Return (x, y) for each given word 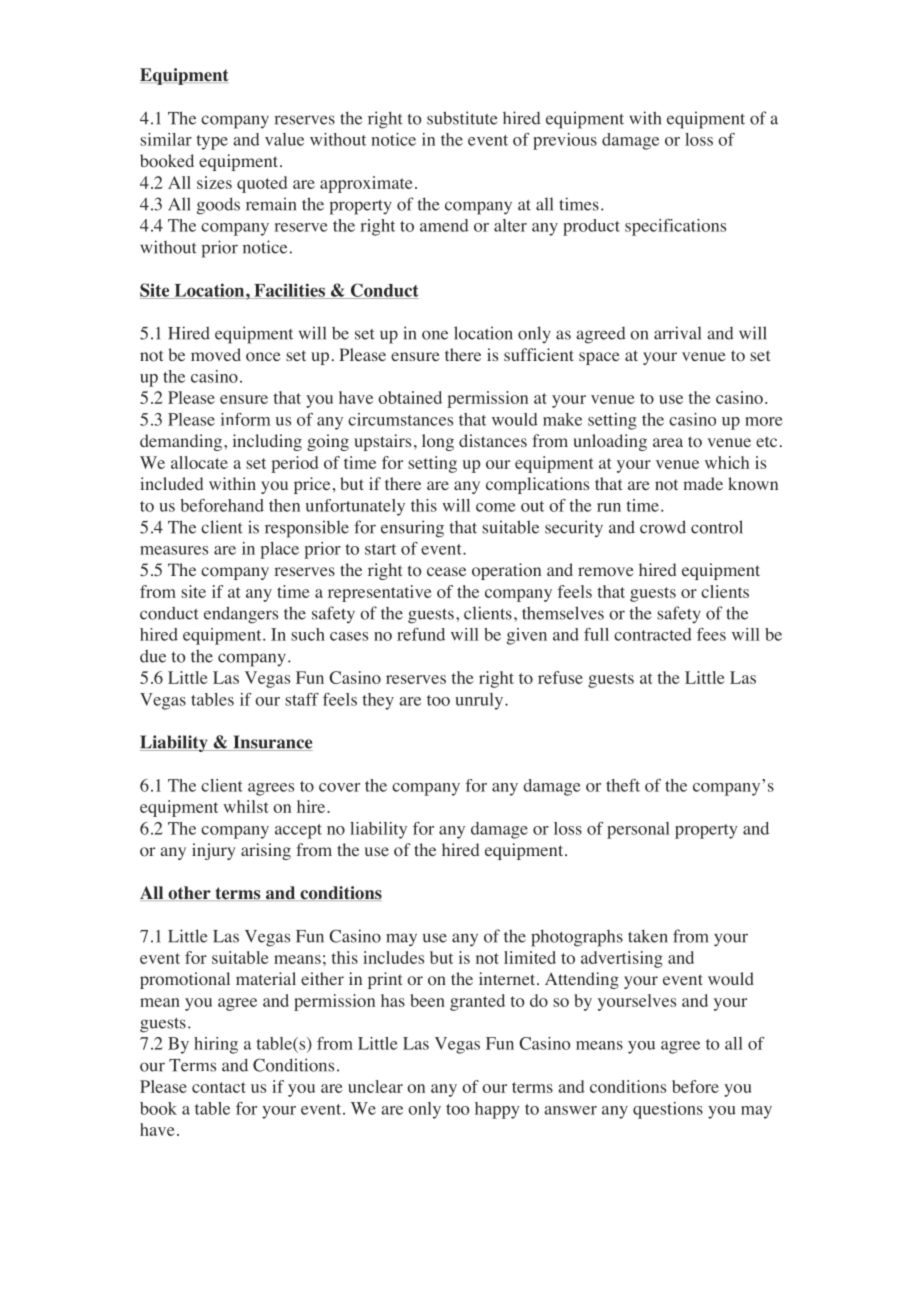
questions (668, 1110)
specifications (675, 227)
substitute (462, 118)
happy (497, 1110)
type (212, 142)
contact (219, 1087)
